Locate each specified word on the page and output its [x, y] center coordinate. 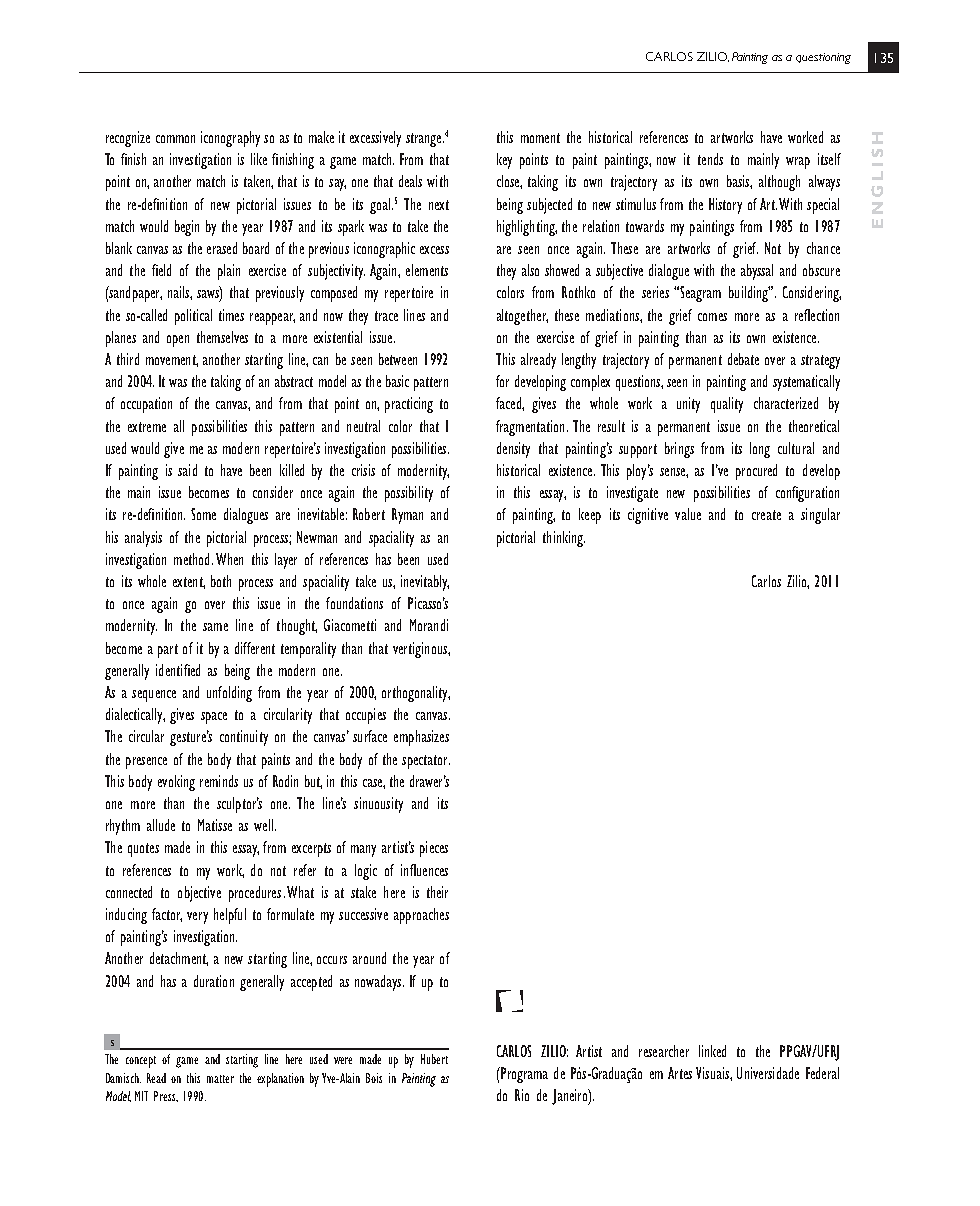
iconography [230, 139]
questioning [823, 58]
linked [712, 1051]
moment [540, 138]
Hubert [434, 1059]
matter [220, 1079]
